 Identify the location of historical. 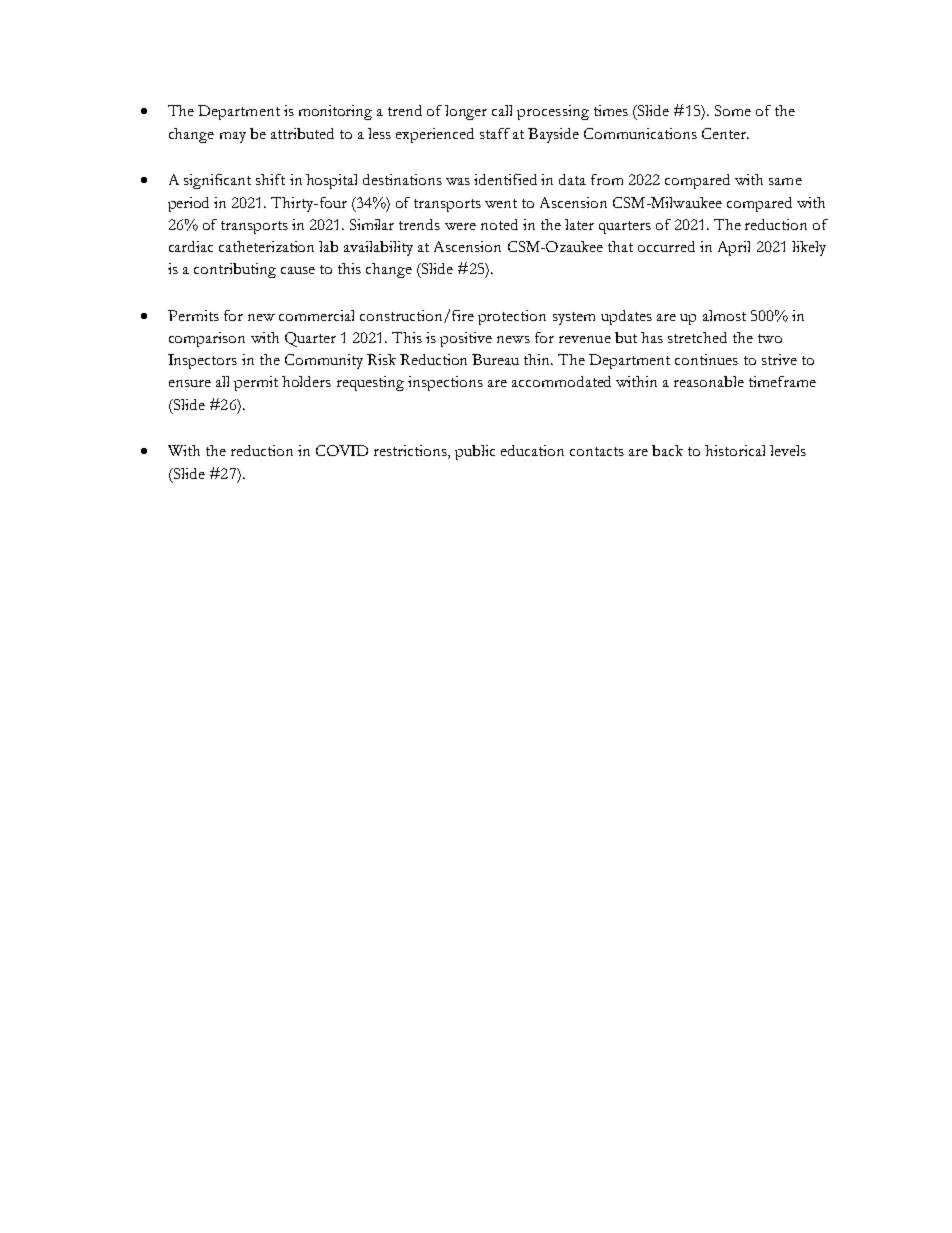
(735, 450).
